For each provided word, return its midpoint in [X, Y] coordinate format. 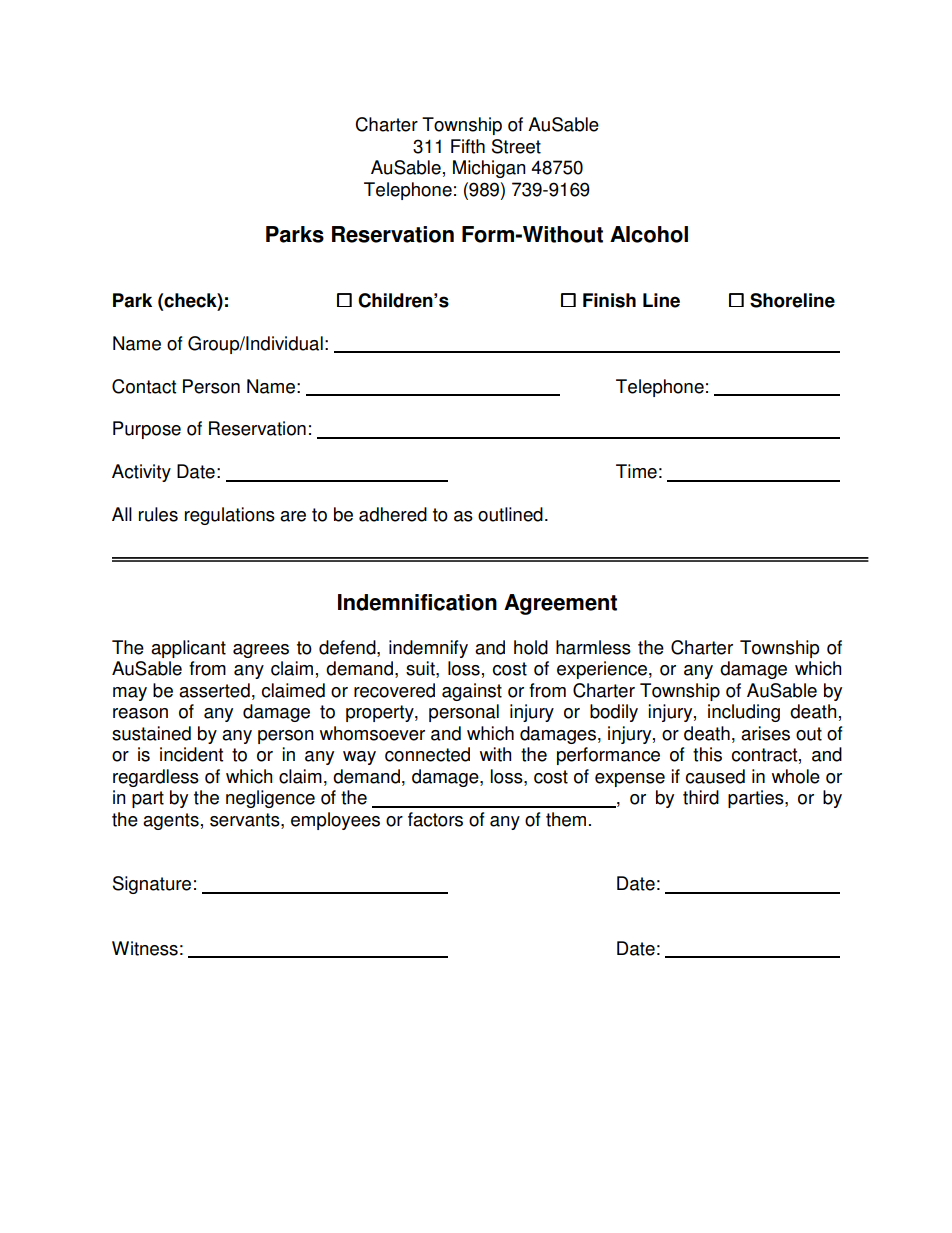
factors [435, 819]
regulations [230, 516]
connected [427, 754]
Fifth [468, 146]
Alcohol [649, 234]
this [707, 754]
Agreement [560, 604]
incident [191, 754]
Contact [144, 386]
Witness [145, 948]
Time [636, 471]
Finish [609, 300]
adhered [393, 514]
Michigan [489, 169]
